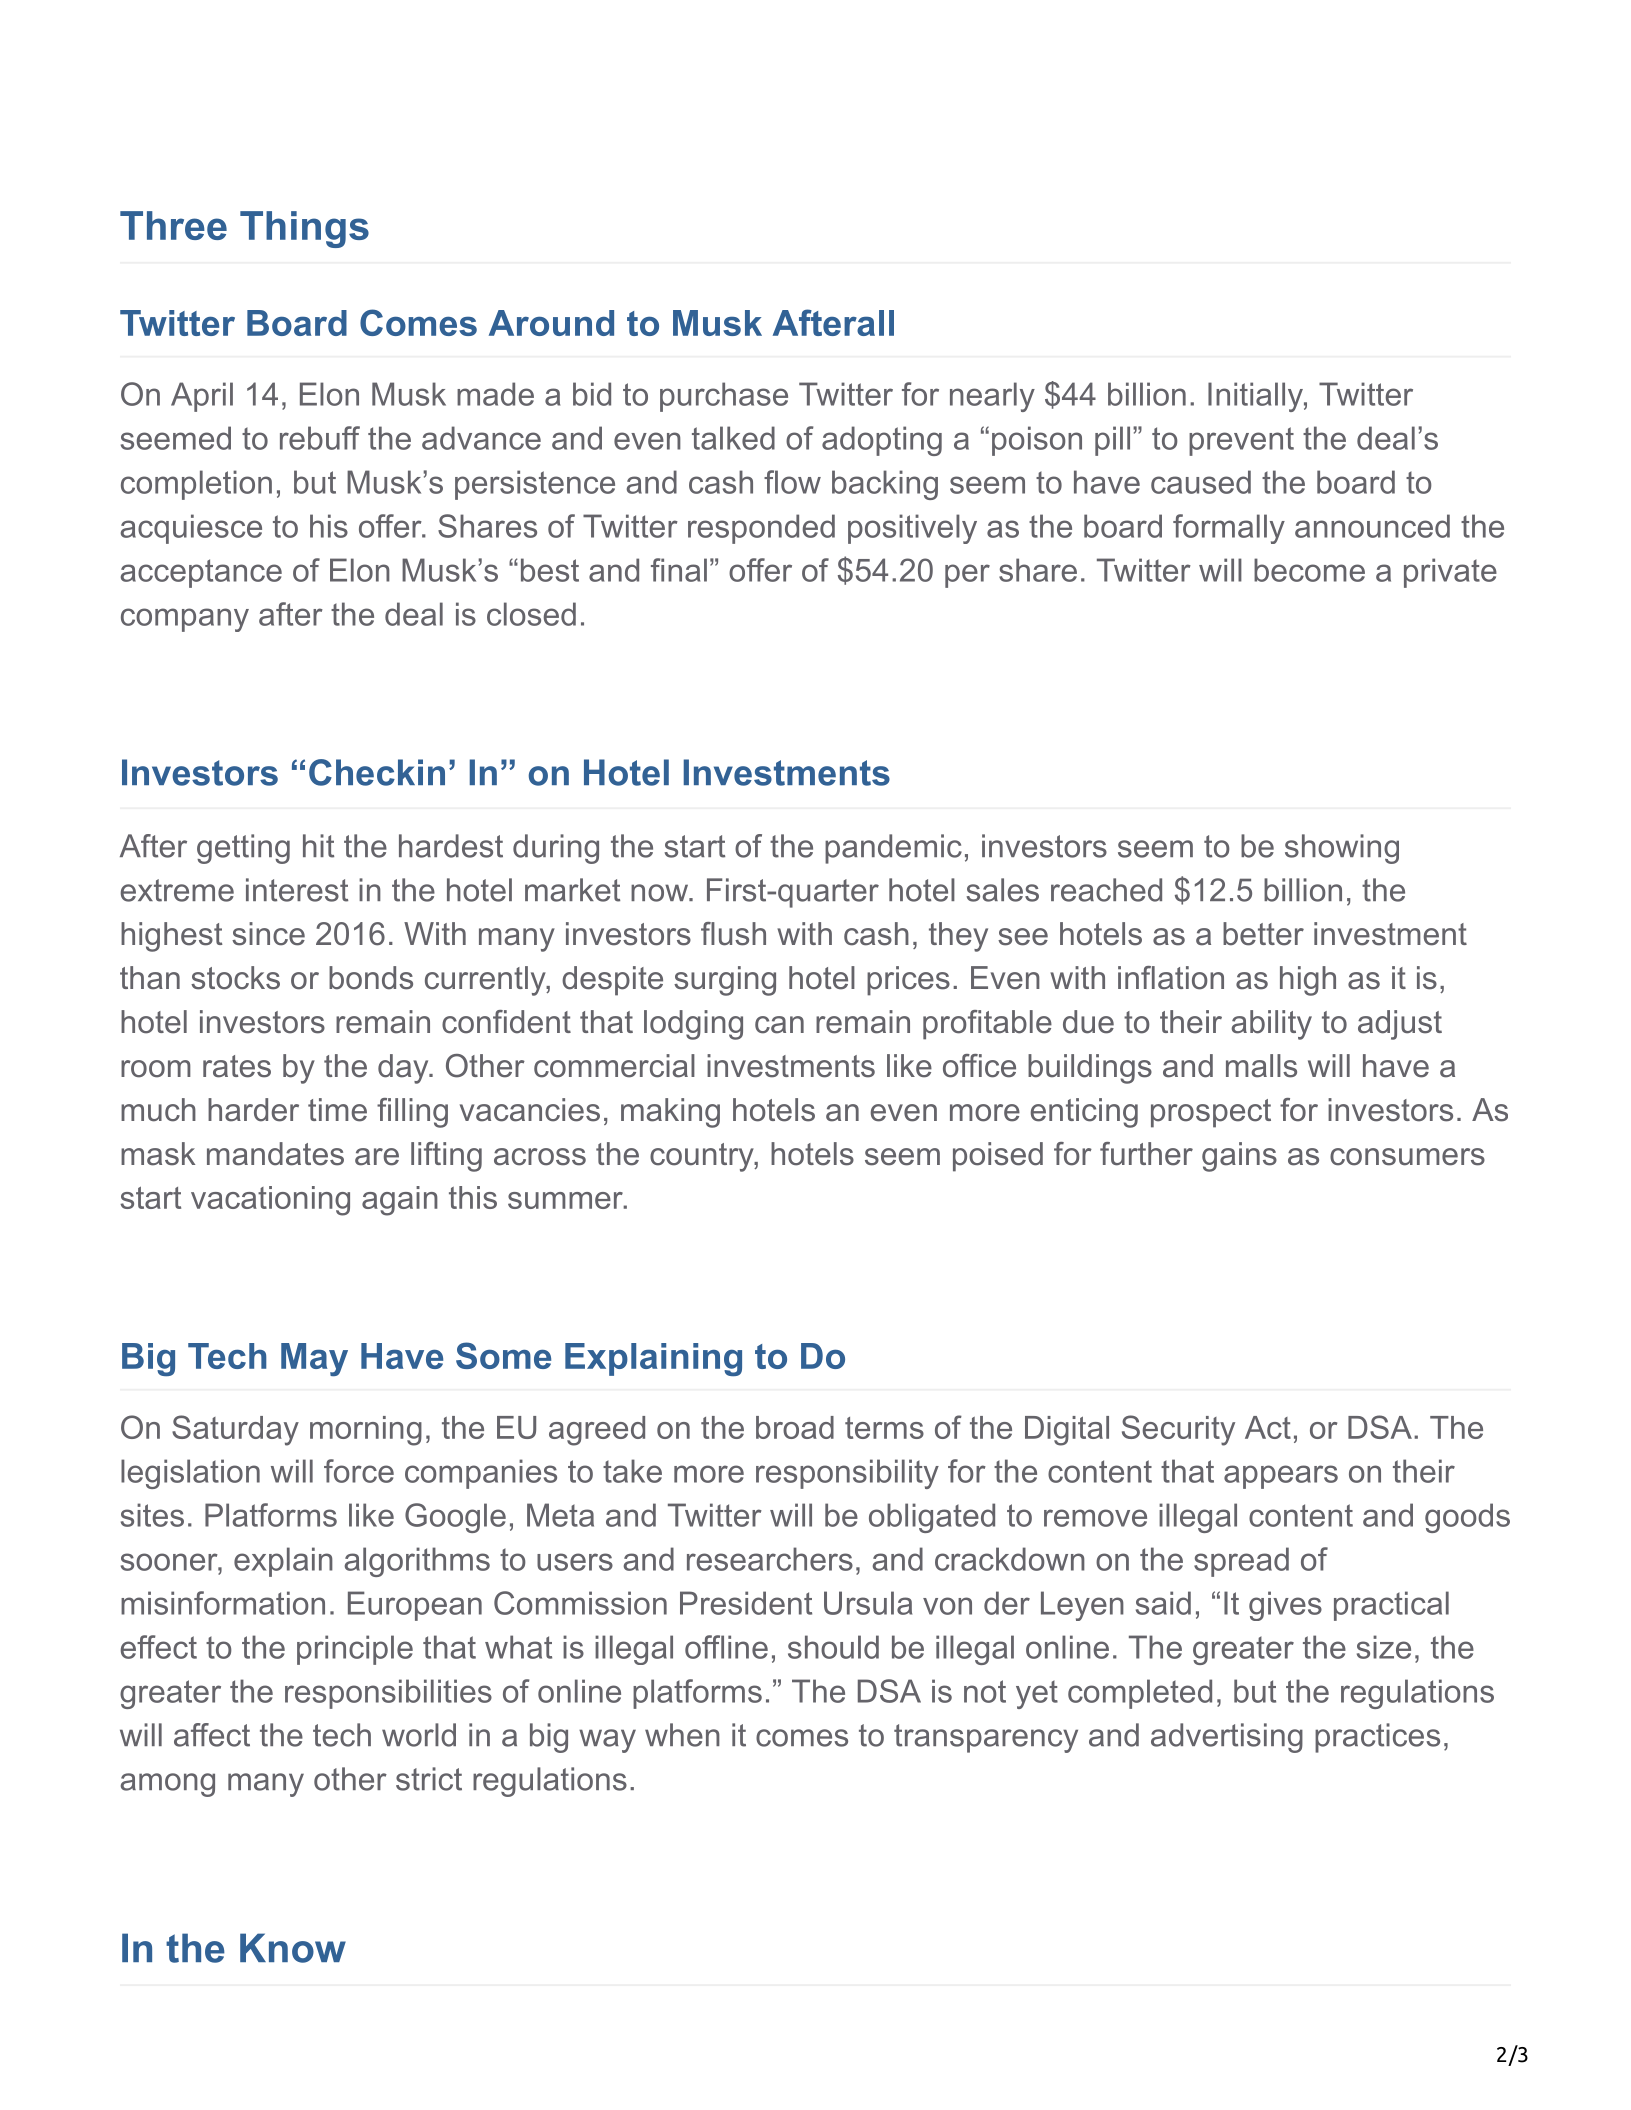  What do you see at coordinates (847, 1474) in the screenshot?
I see `responsibility` at bounding box center [847, 1474].
